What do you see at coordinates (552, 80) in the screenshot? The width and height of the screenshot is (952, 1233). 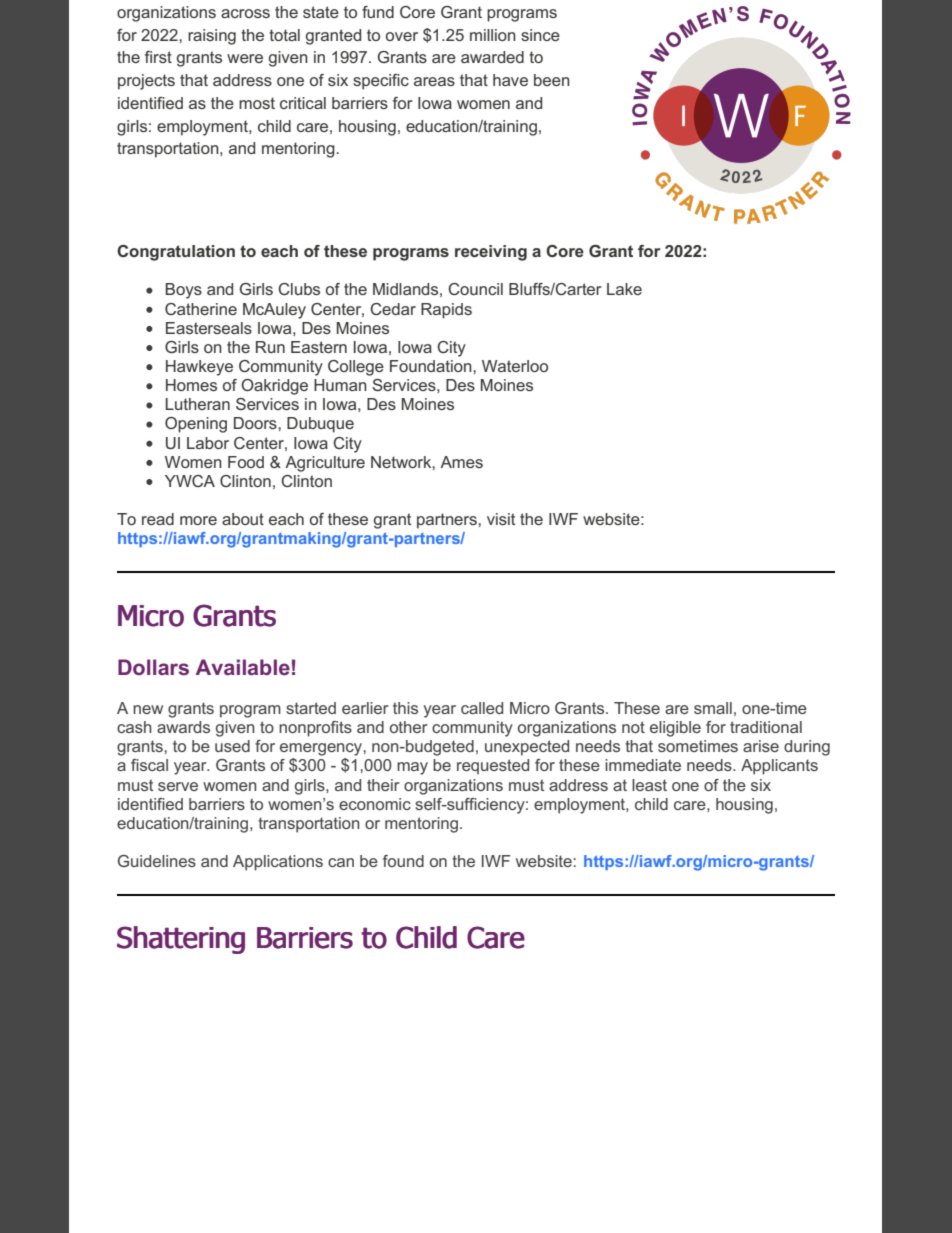 I see `been` at bounding box center [552, 80].
